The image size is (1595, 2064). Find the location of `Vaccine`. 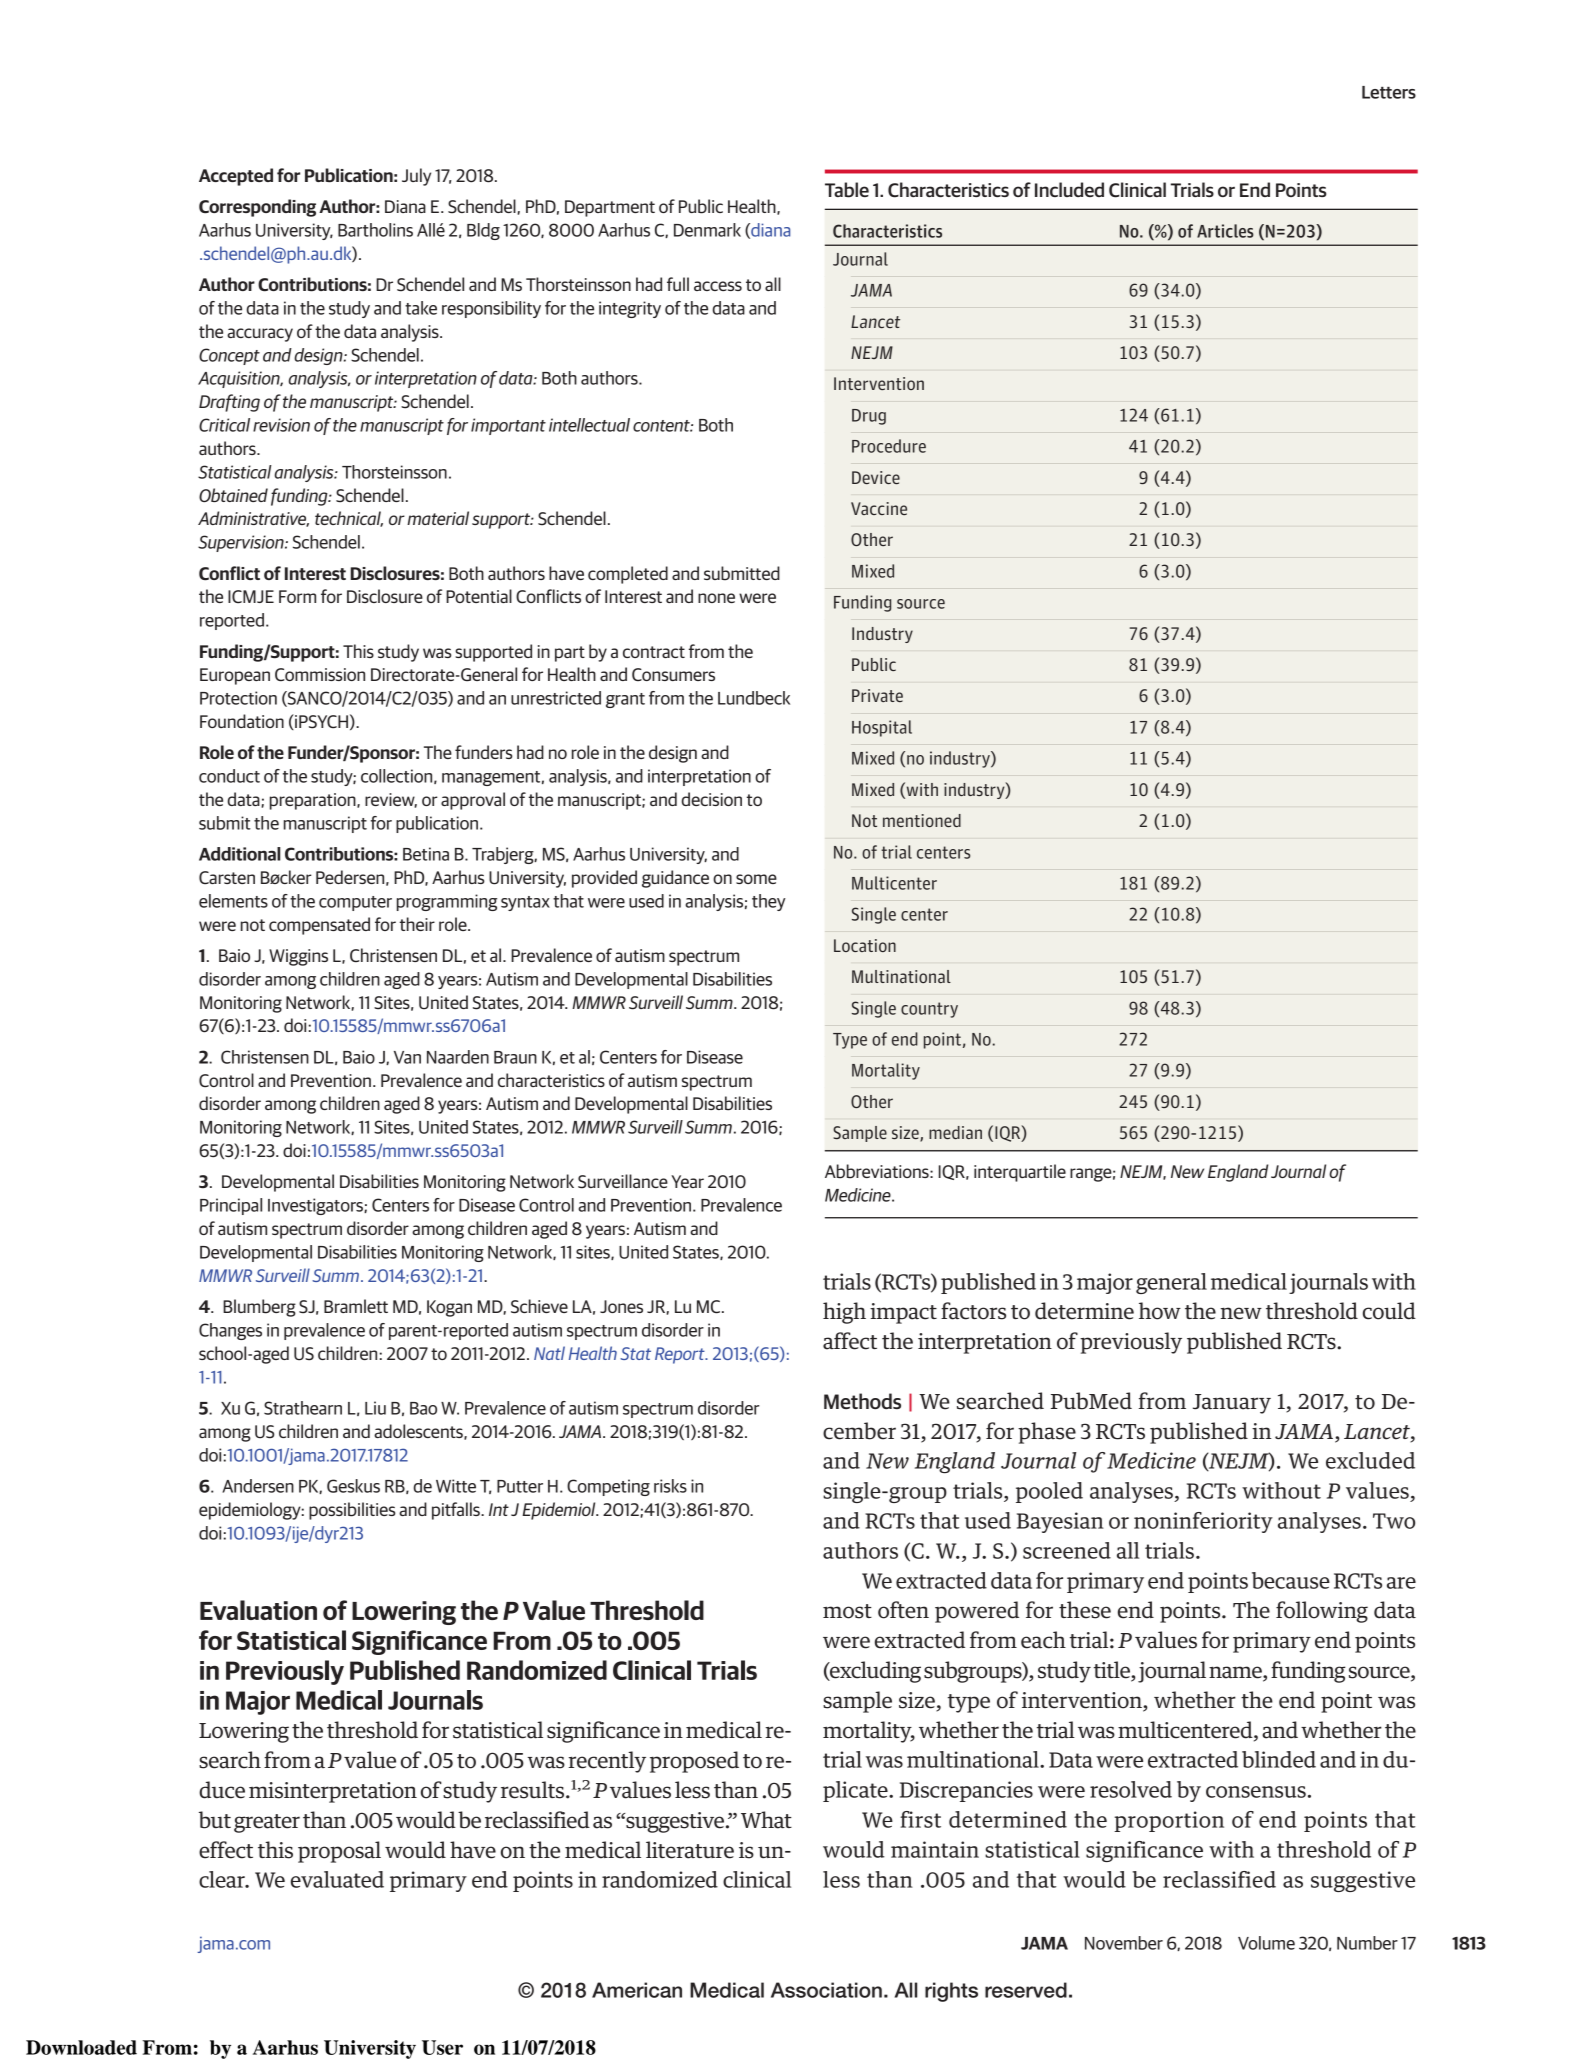

Vaccine is located at coordinates (879, 508).
